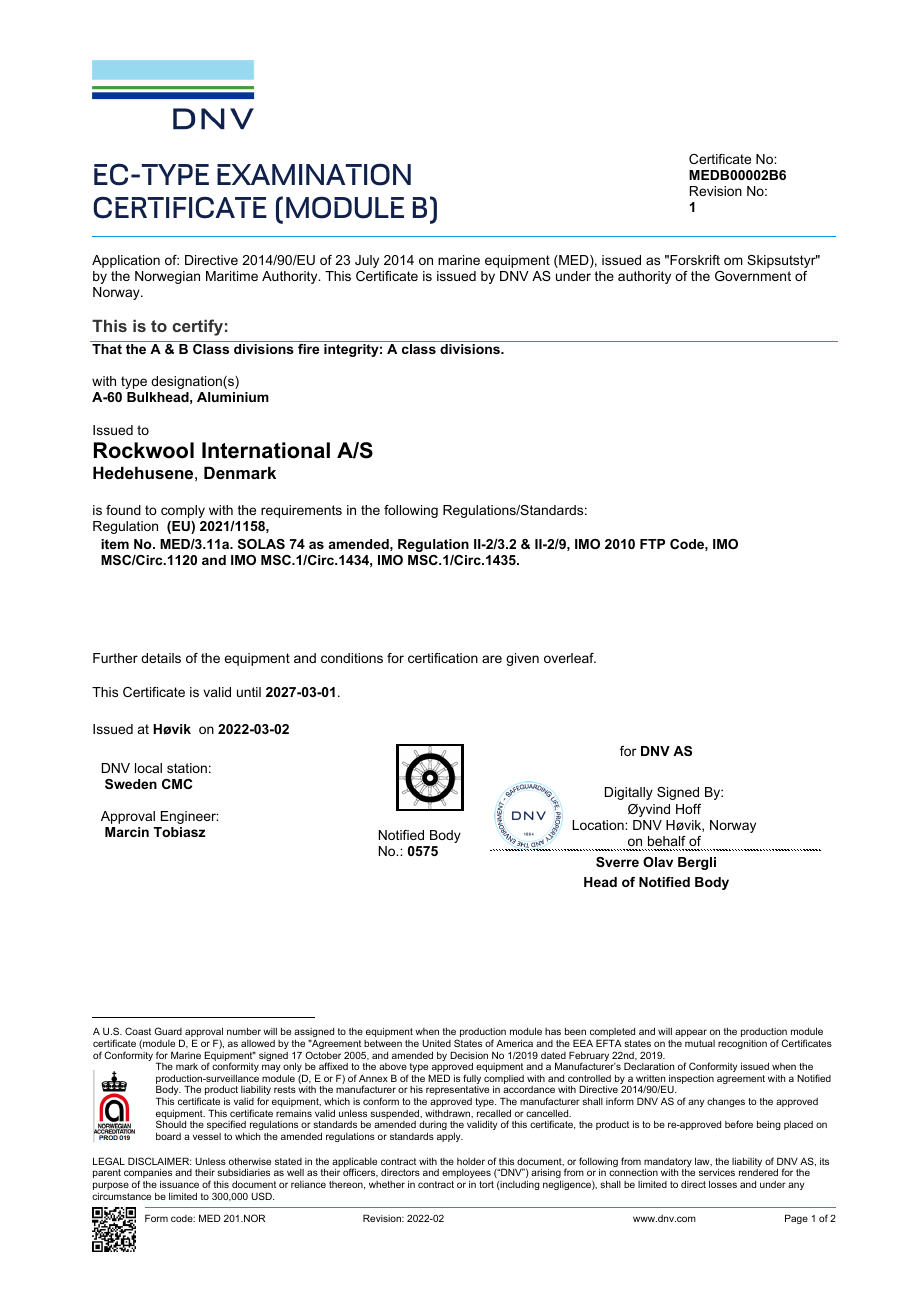 Image resolution: width=924 pixels, height=1308 pixels. Describe the element at coordinates (167, 277) in the image. I see `Norwegian` at that location.
